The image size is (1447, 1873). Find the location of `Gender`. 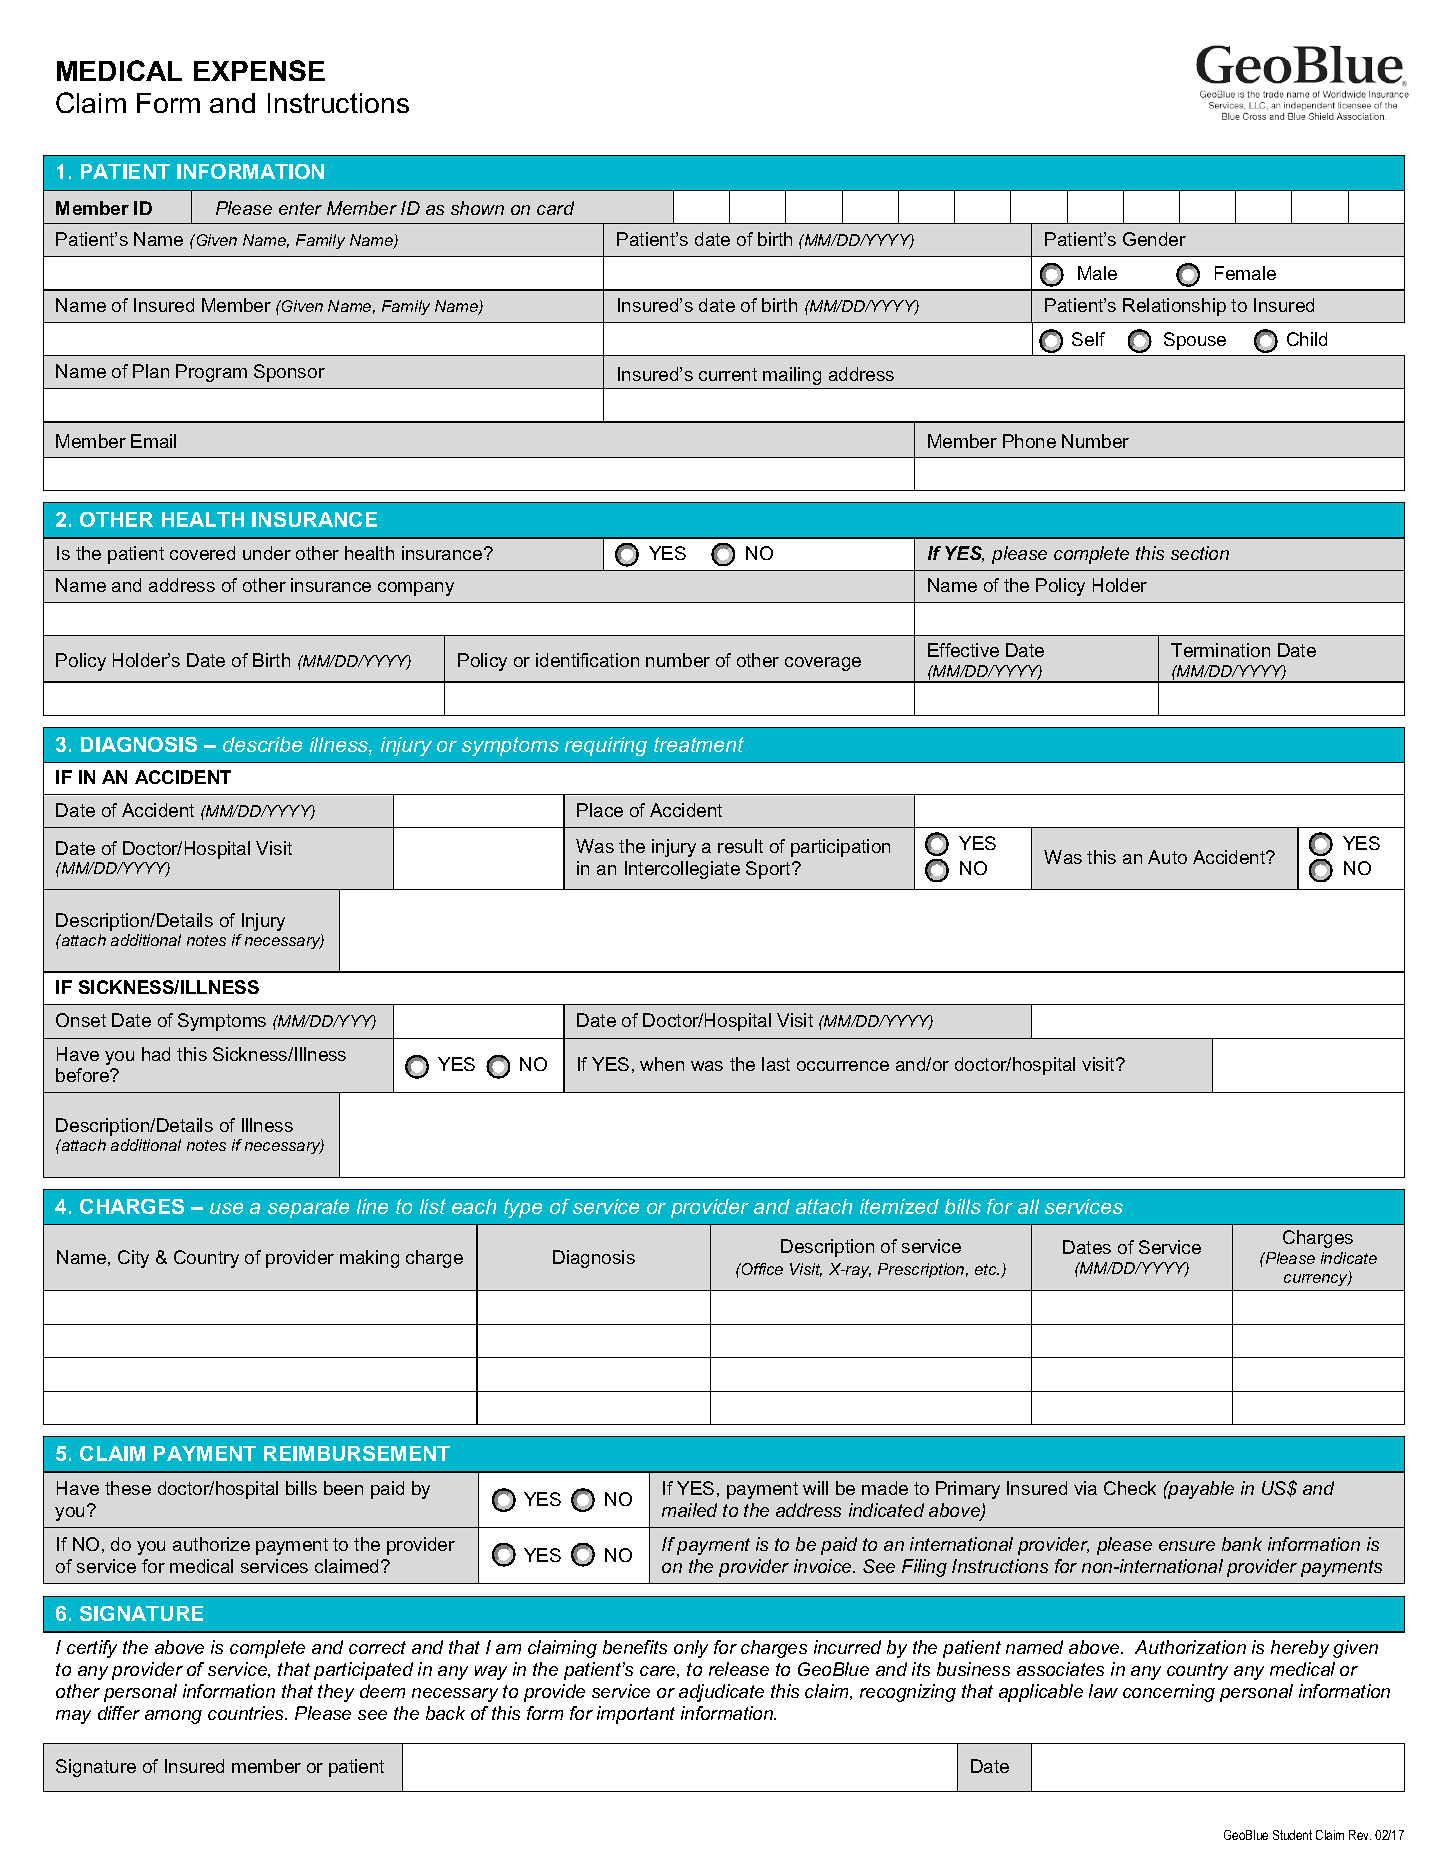

Gender is located at coordinates (1154, 239).
